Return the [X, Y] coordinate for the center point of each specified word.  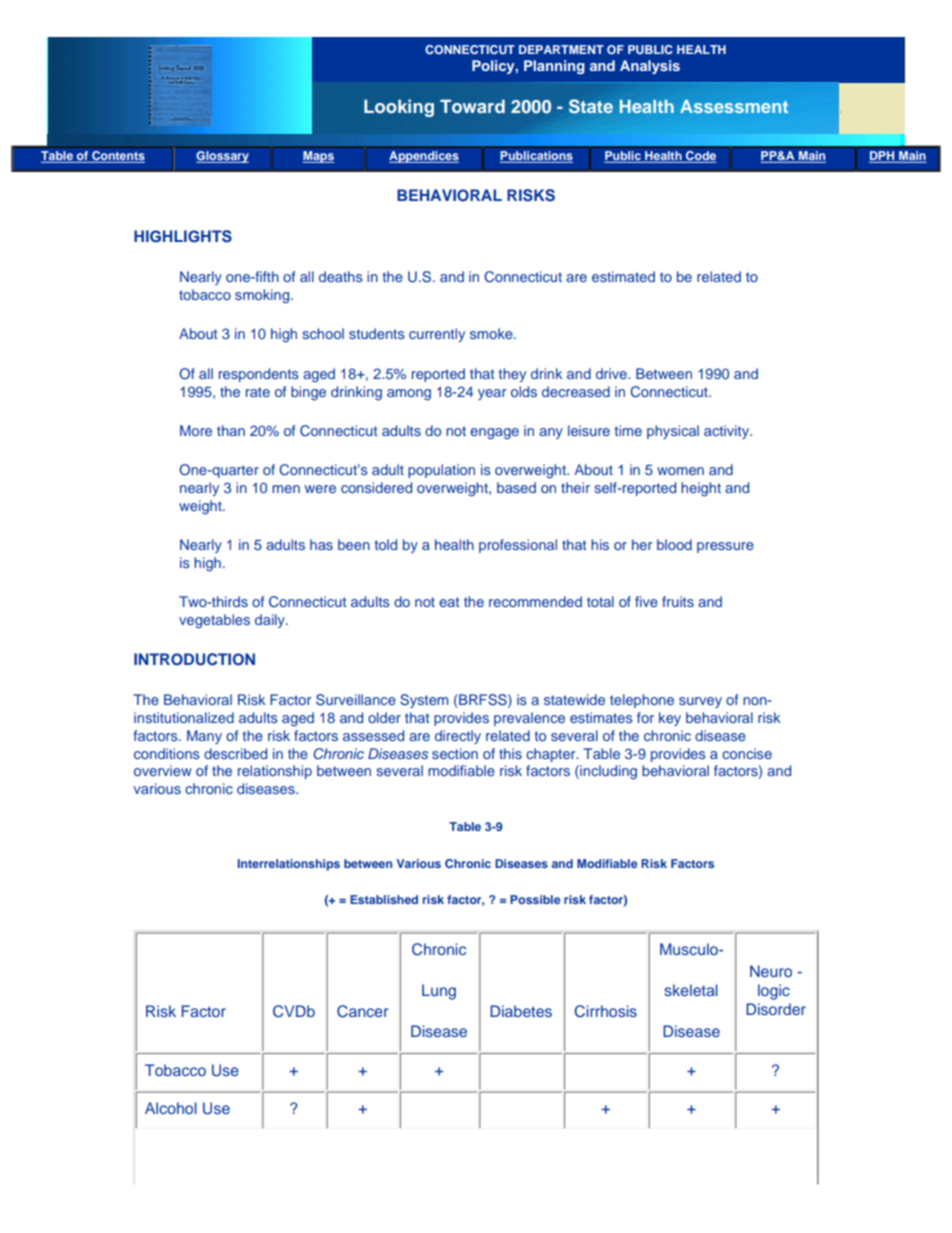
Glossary [222, 157]
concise [747, 753]
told [386, 544]
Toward [472, 106]
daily [271, 621]
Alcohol [171, 1108]
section [455, 753]
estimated [623, 276]
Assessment [734, 106]
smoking [263, 296]
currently [437, 335]
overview [163, 770]
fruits [678, 601]
